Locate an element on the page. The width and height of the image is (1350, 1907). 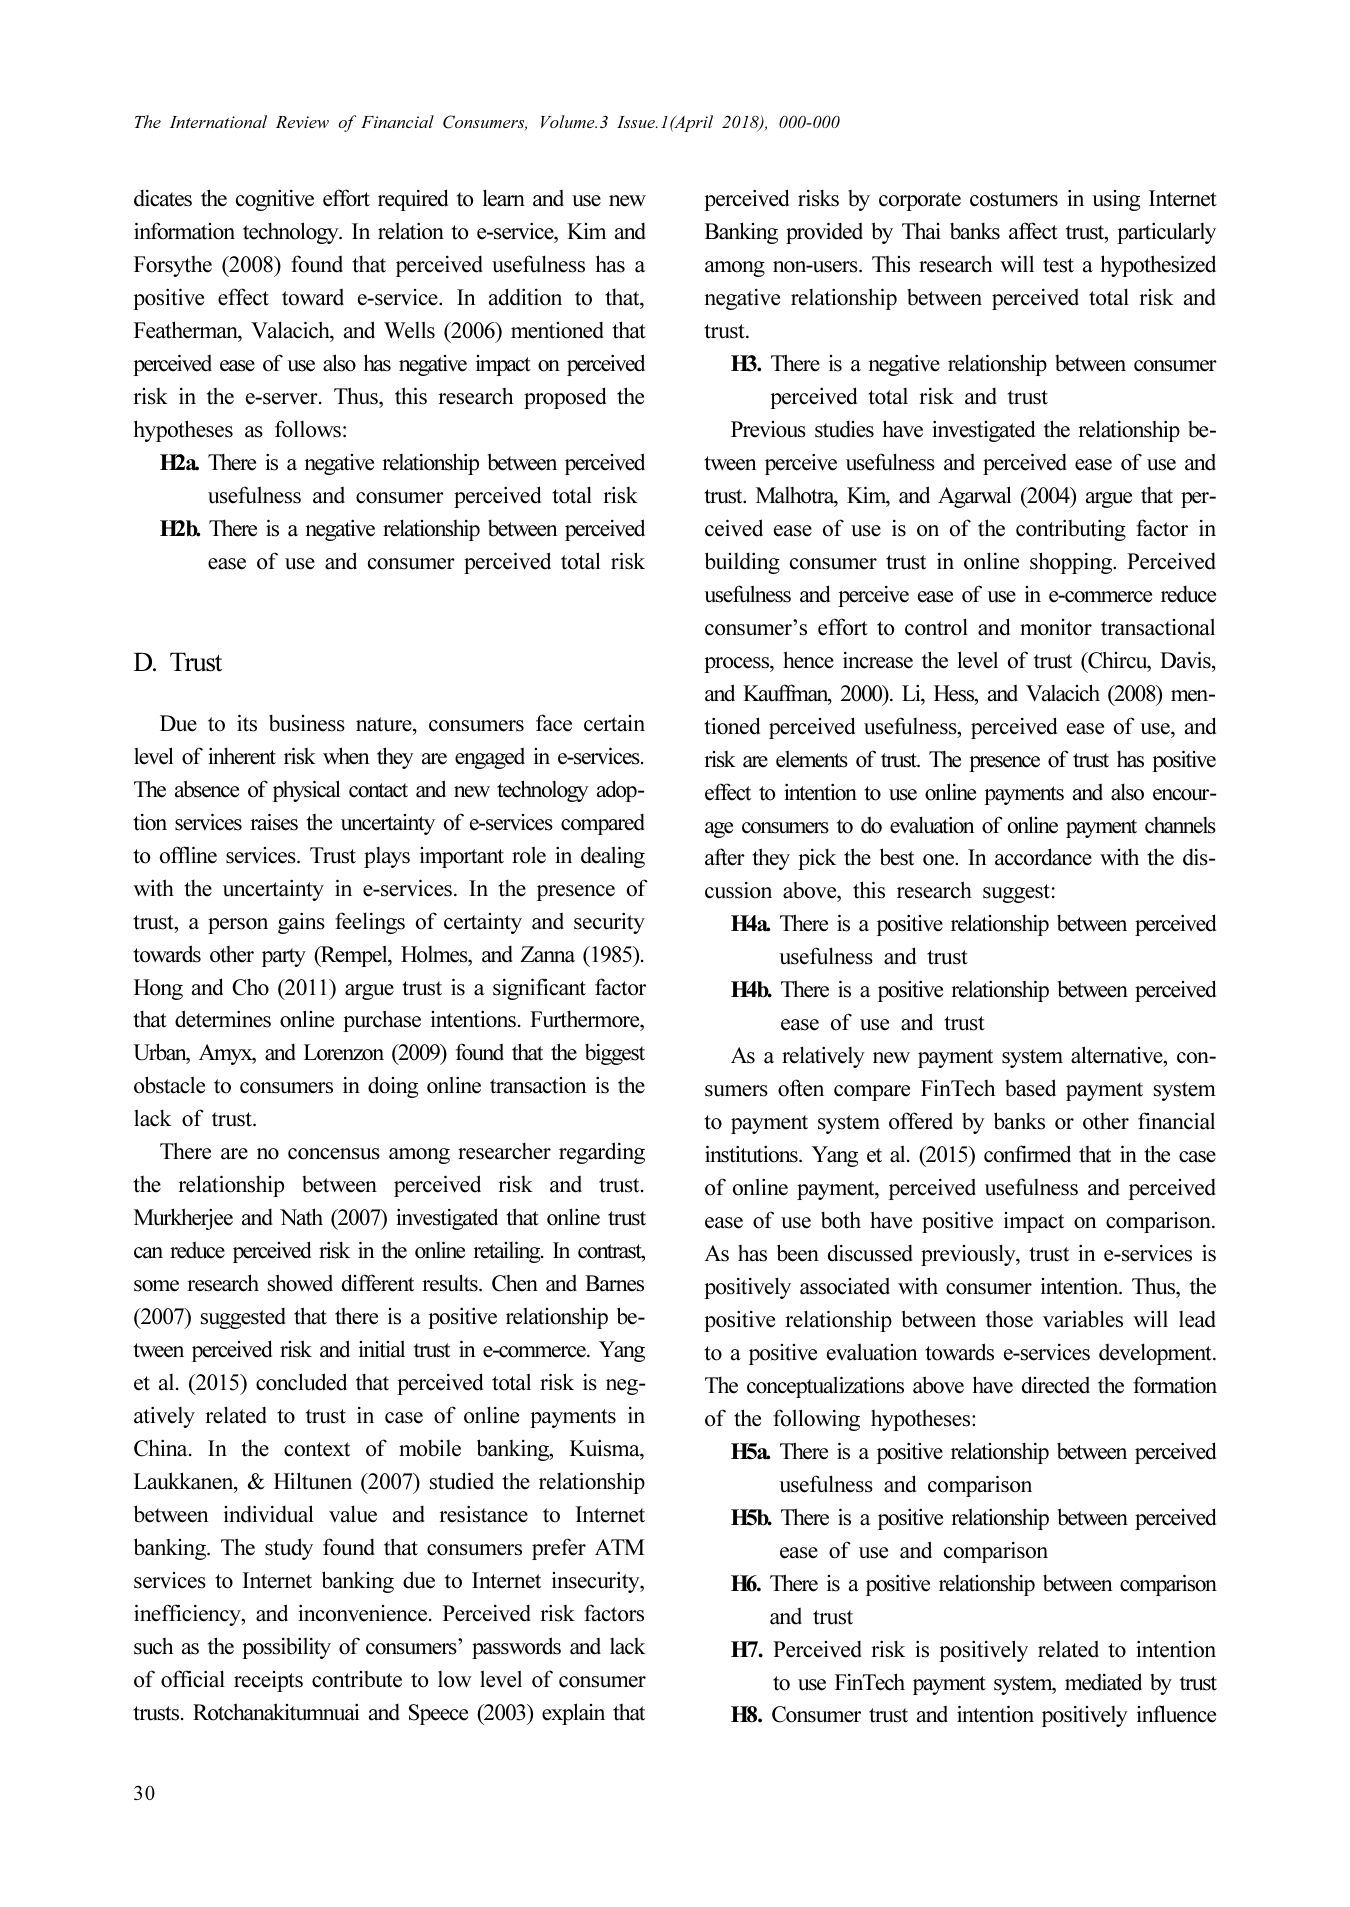
using is located at coordinates (1116, 200).
